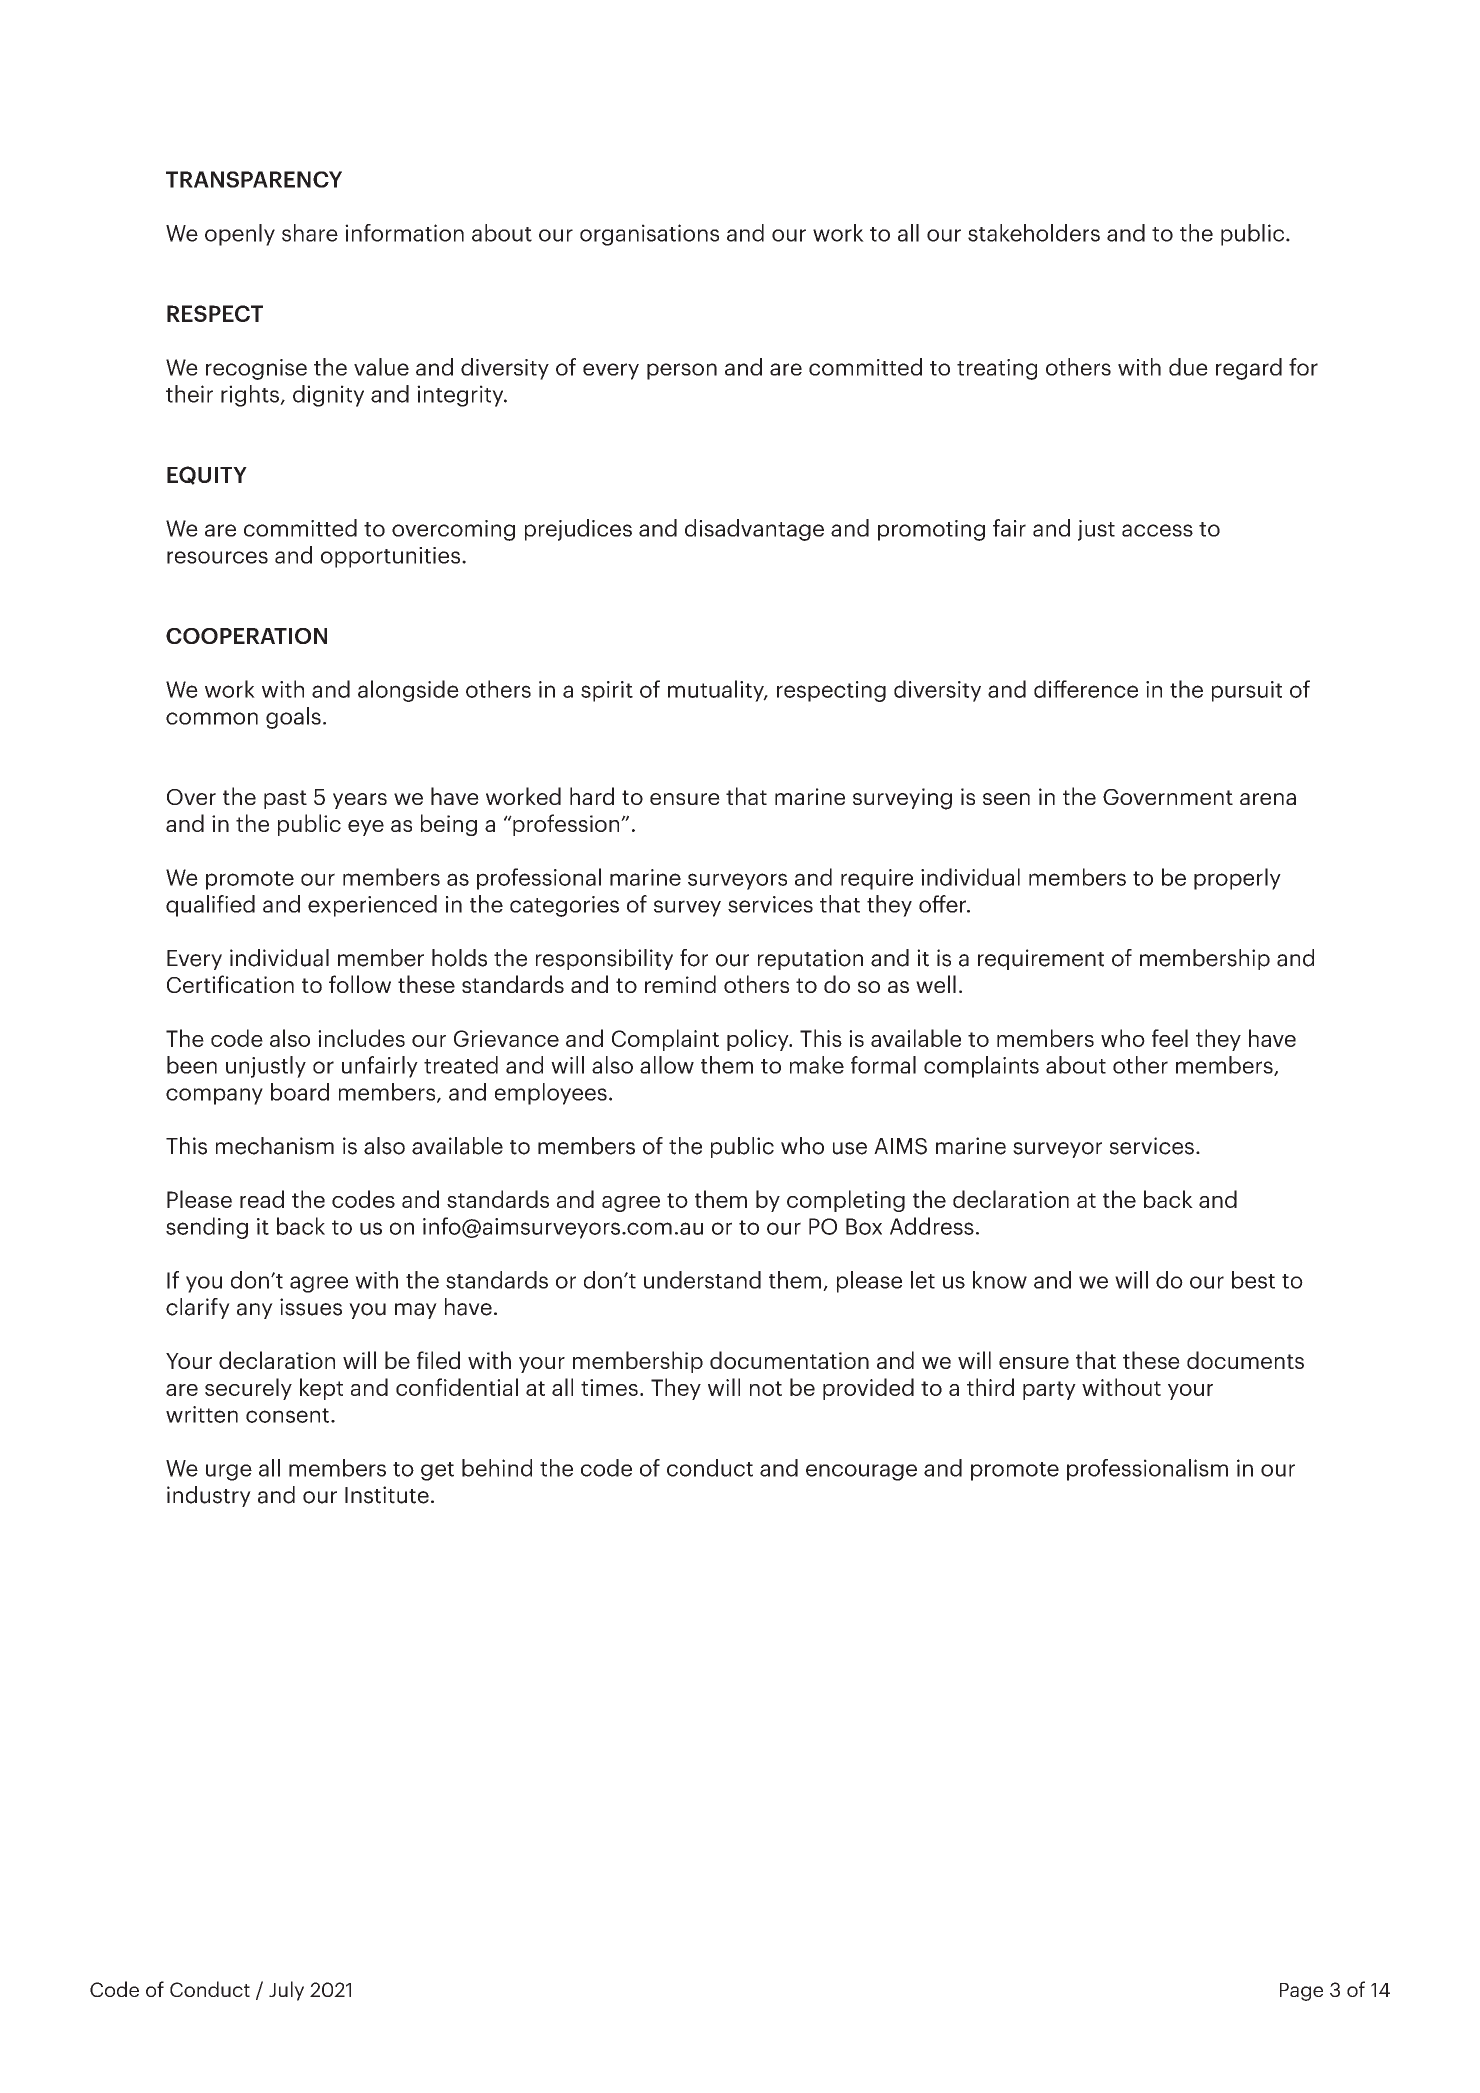 Image resolution: width=1480 pixels, height=2093 pixels. I want to click on not, so click(766, 1388).
